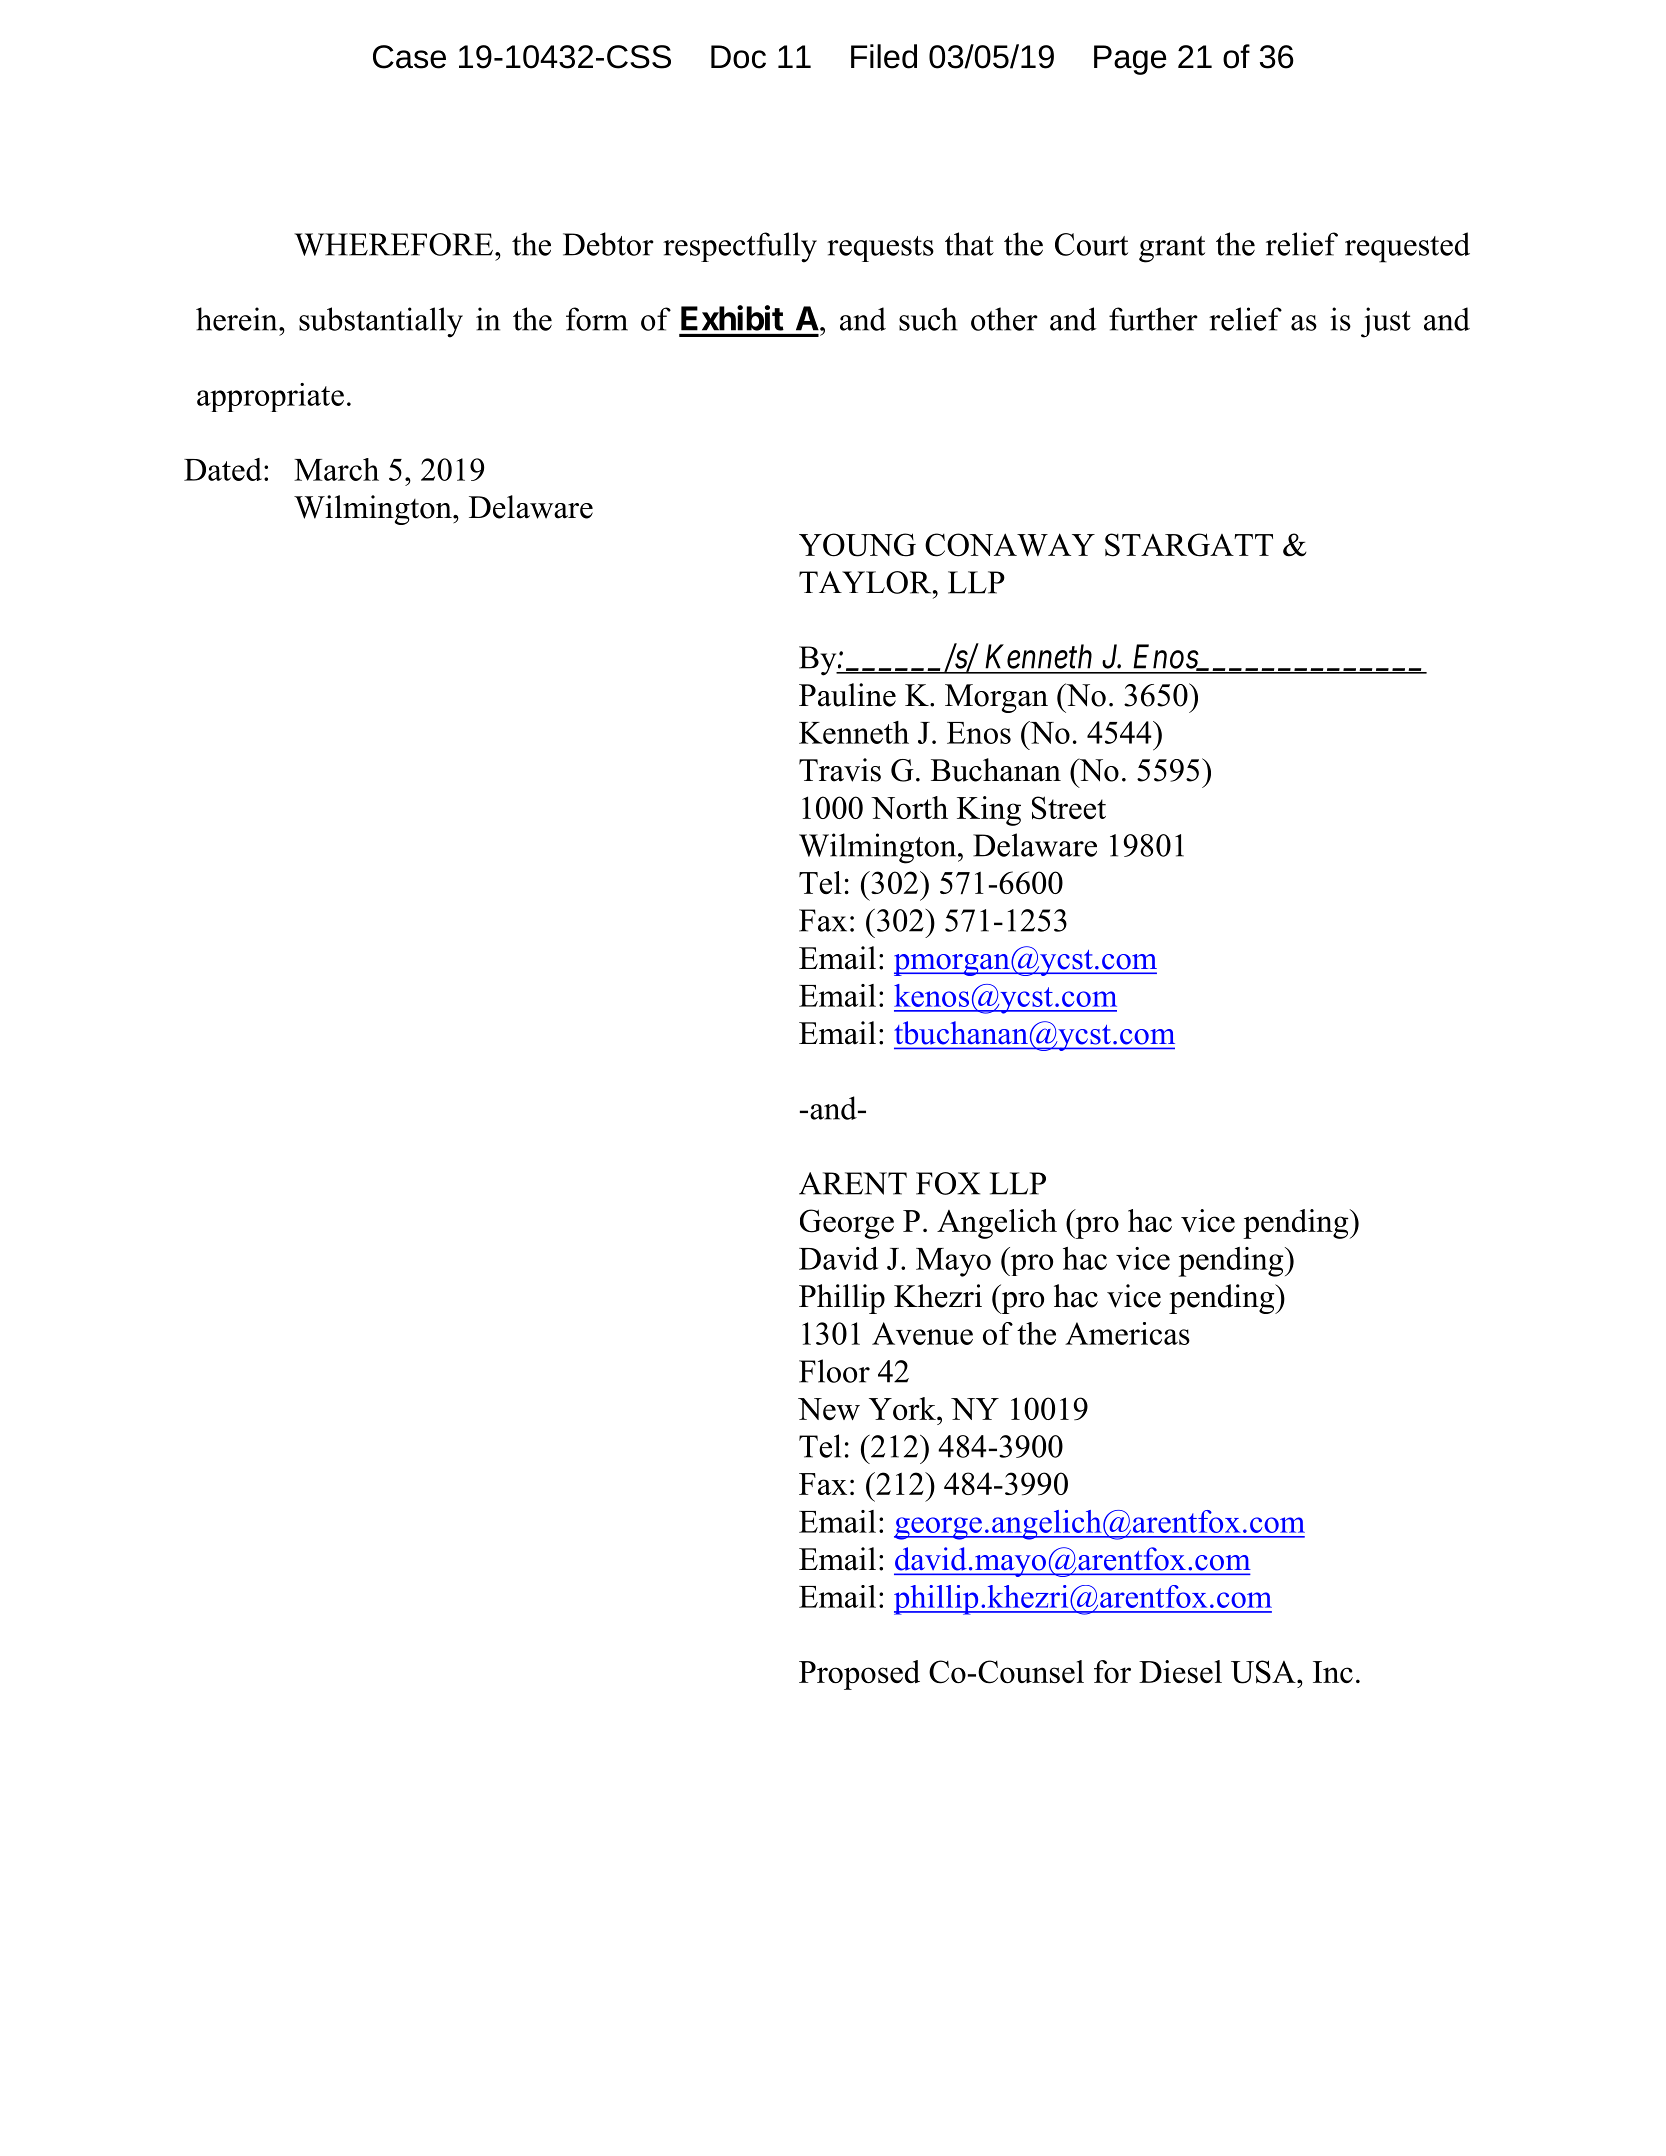 The height and width of the screenshot is (2156, 1666). I want to click on Avenue, so click(922, 1333).
